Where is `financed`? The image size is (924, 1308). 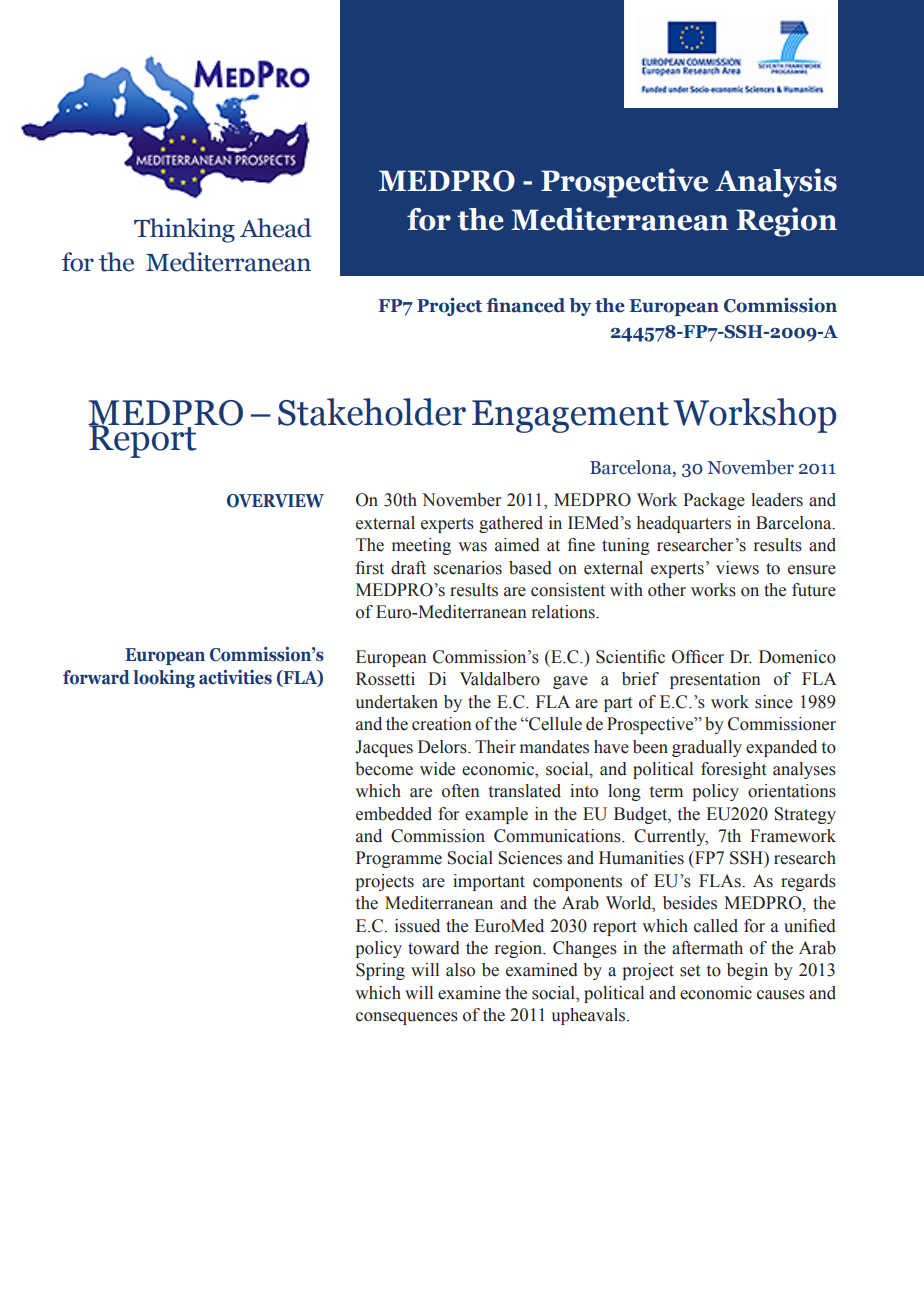 financed is located at coordinates (526, 305).
